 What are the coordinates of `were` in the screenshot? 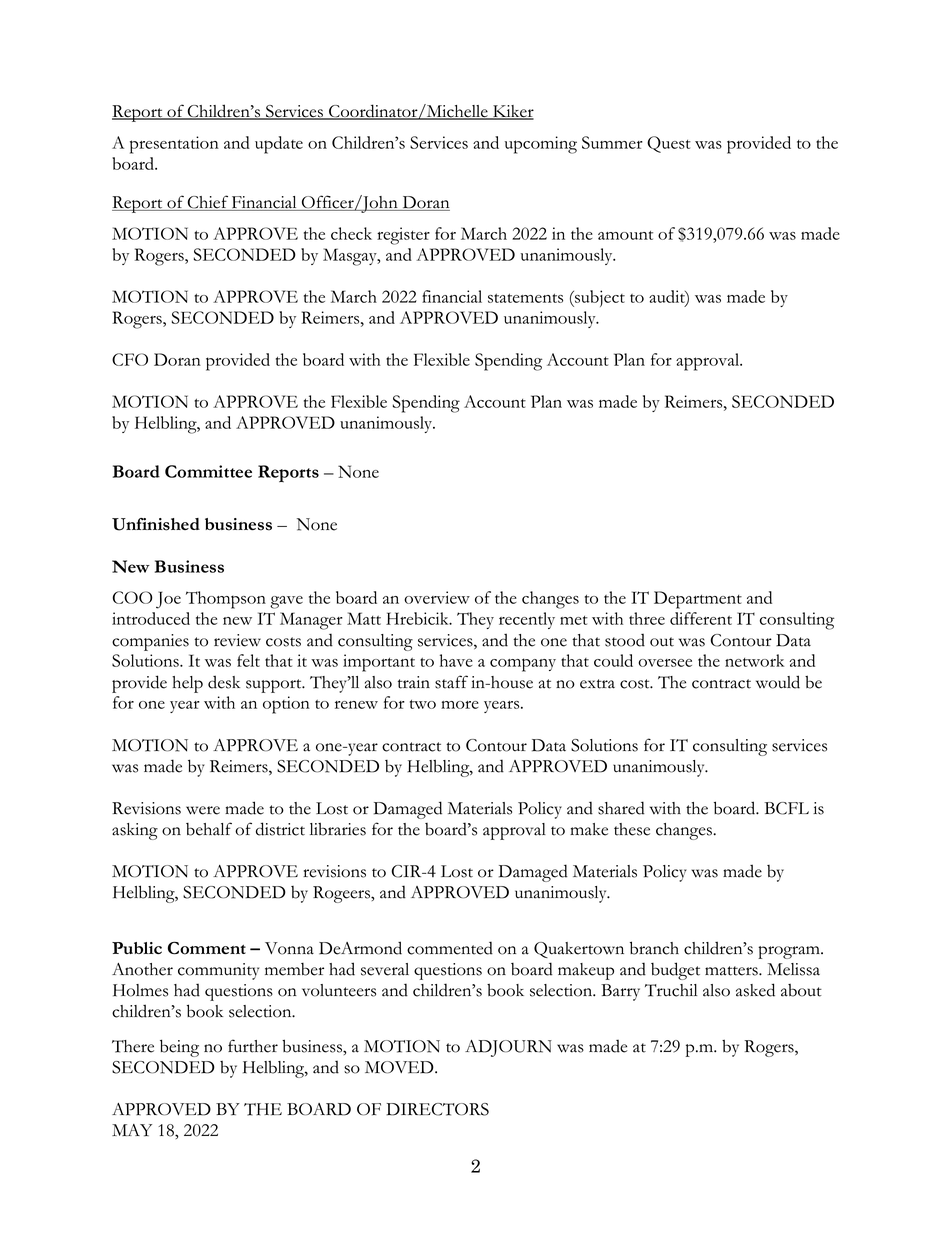 It's located at (203, 810).
